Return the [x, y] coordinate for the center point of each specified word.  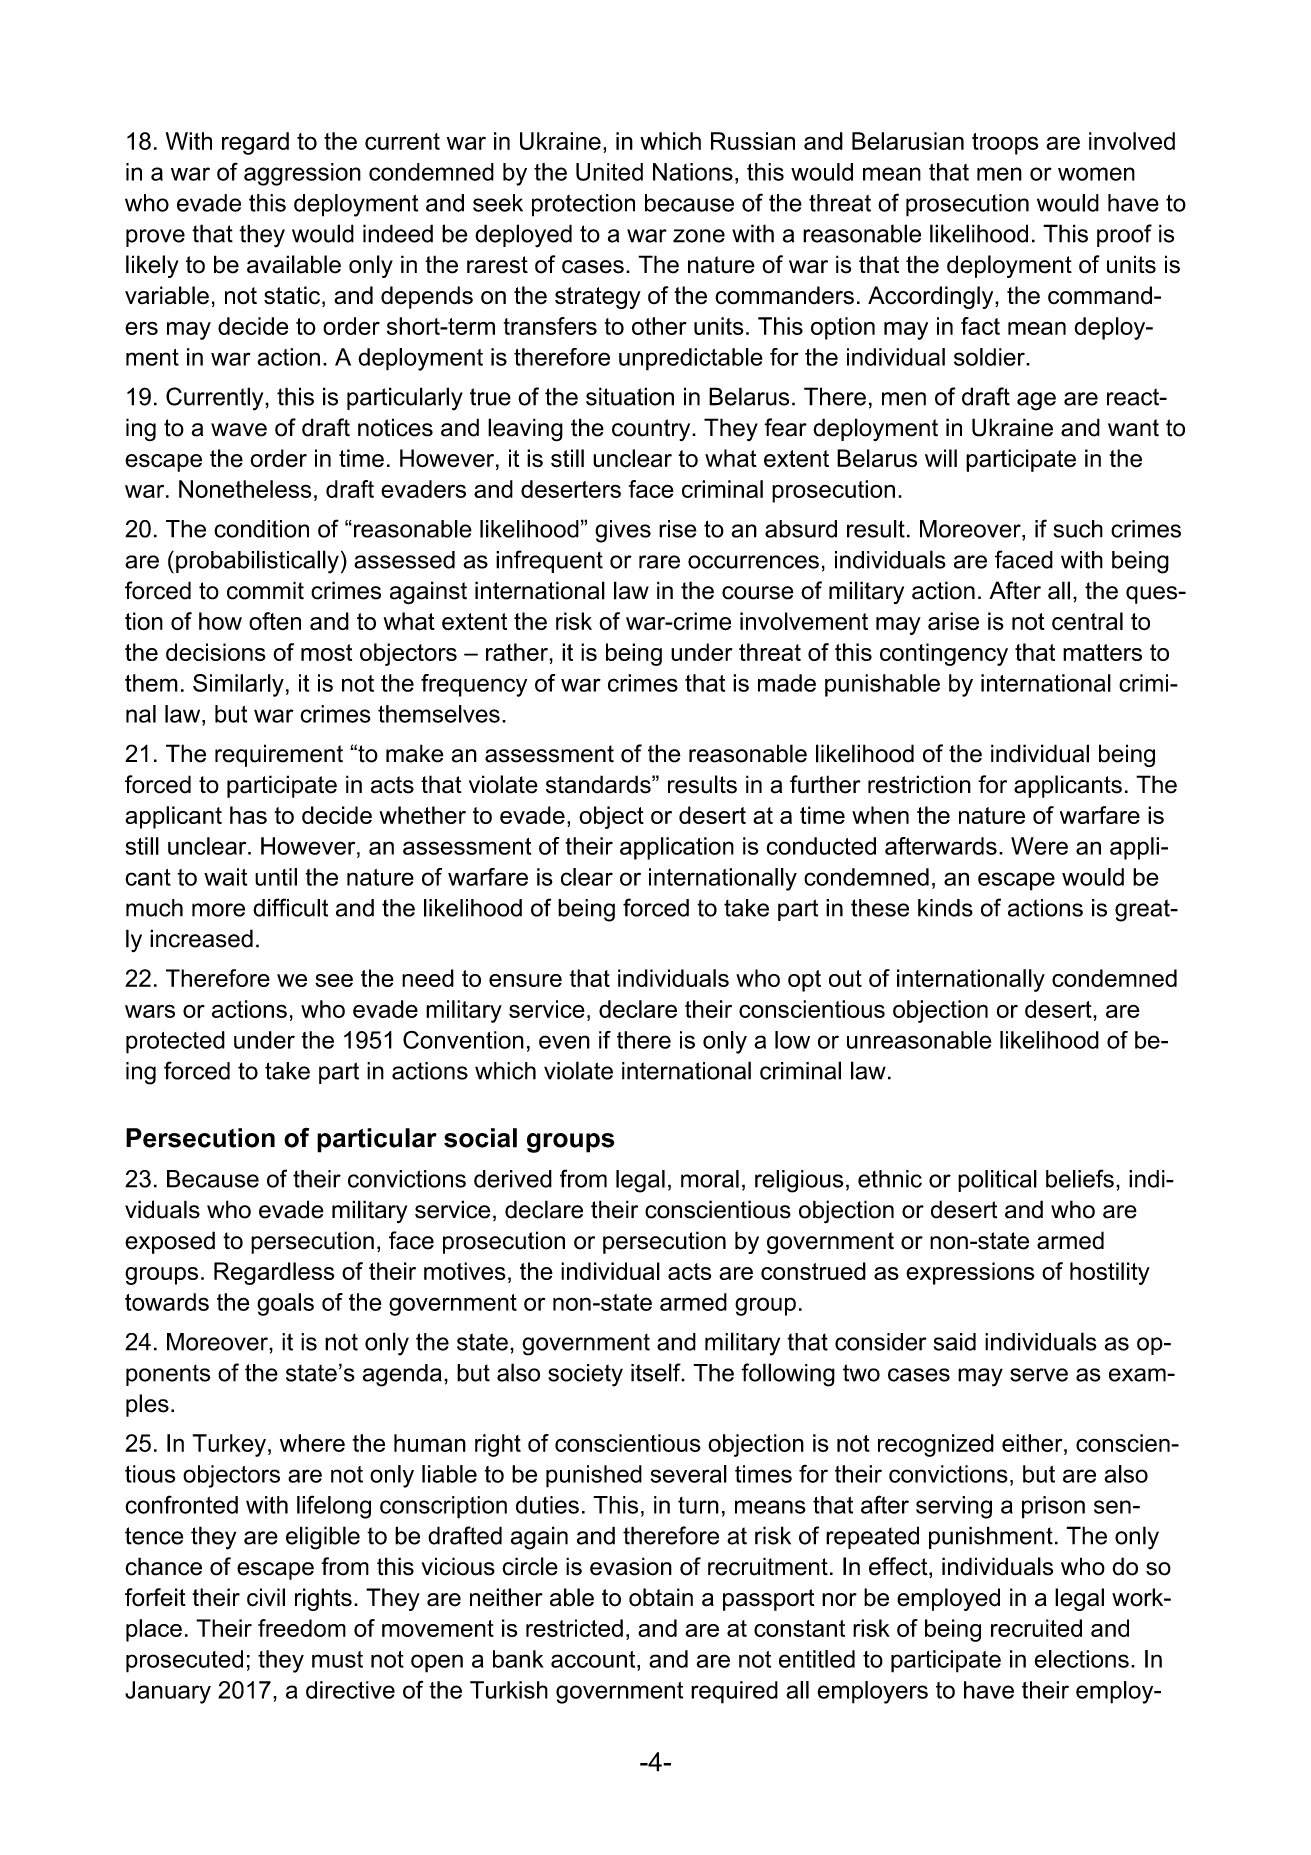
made [787, 683]
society [585, 1375]
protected [175, 1042]
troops [1005, 144]
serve [1039, 1375]
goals [285, 1304]
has [248, 815]
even [564, 1042]
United [609, 172]
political [997, 1181]
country [652, 430]
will [941, 458]
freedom [302, 1628]
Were [1039, 846]
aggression [302, 174]
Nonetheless [245, 489]
